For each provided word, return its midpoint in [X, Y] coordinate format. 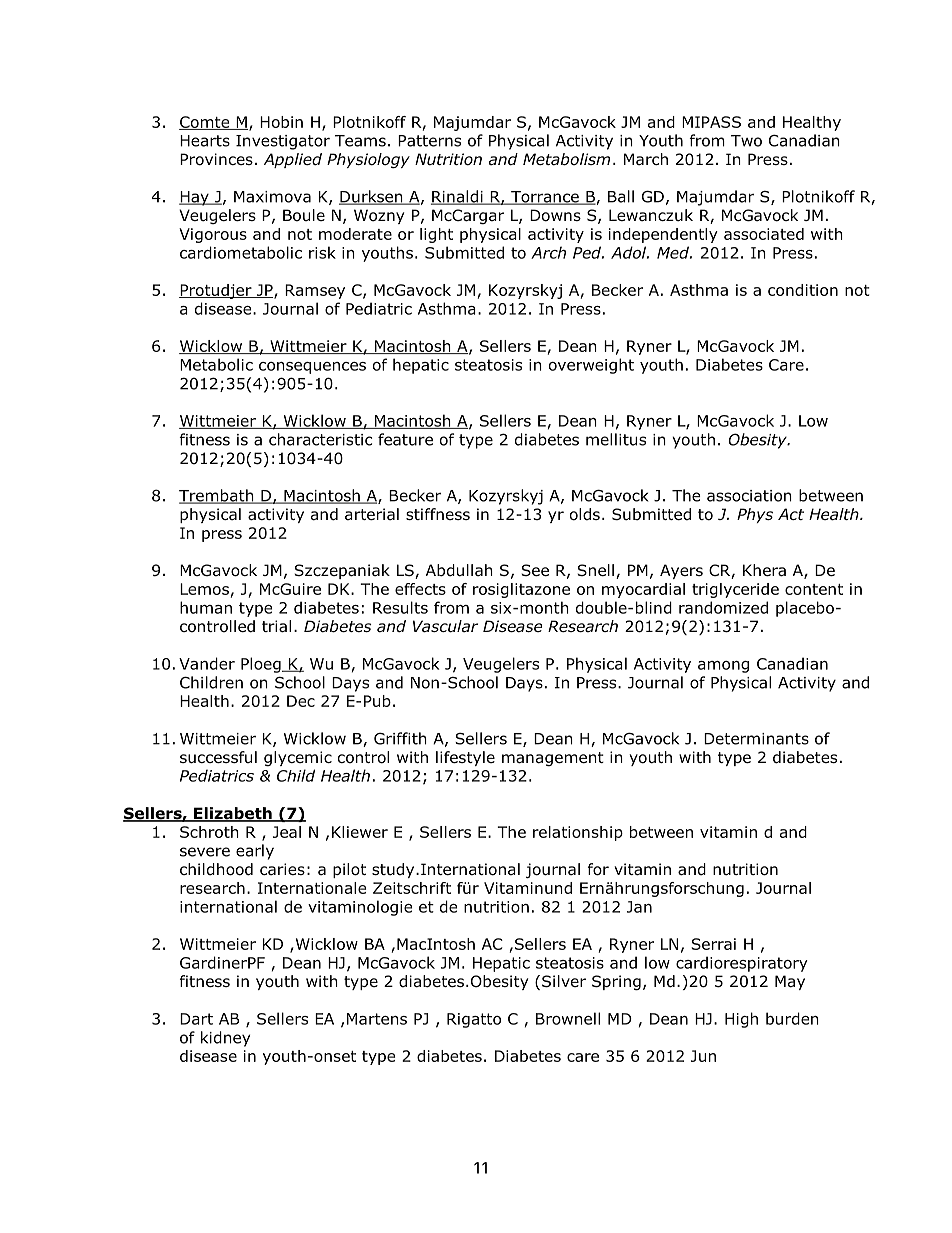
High [741, 1020]
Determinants [756, 739]
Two [746, 141]
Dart [196, 1019]
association [749, 496]
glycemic [298, 758]
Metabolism [566, 159]
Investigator [283, 142]
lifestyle [465, 758]
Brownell [568, 1018]
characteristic [320, 439]
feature [405, 439]
